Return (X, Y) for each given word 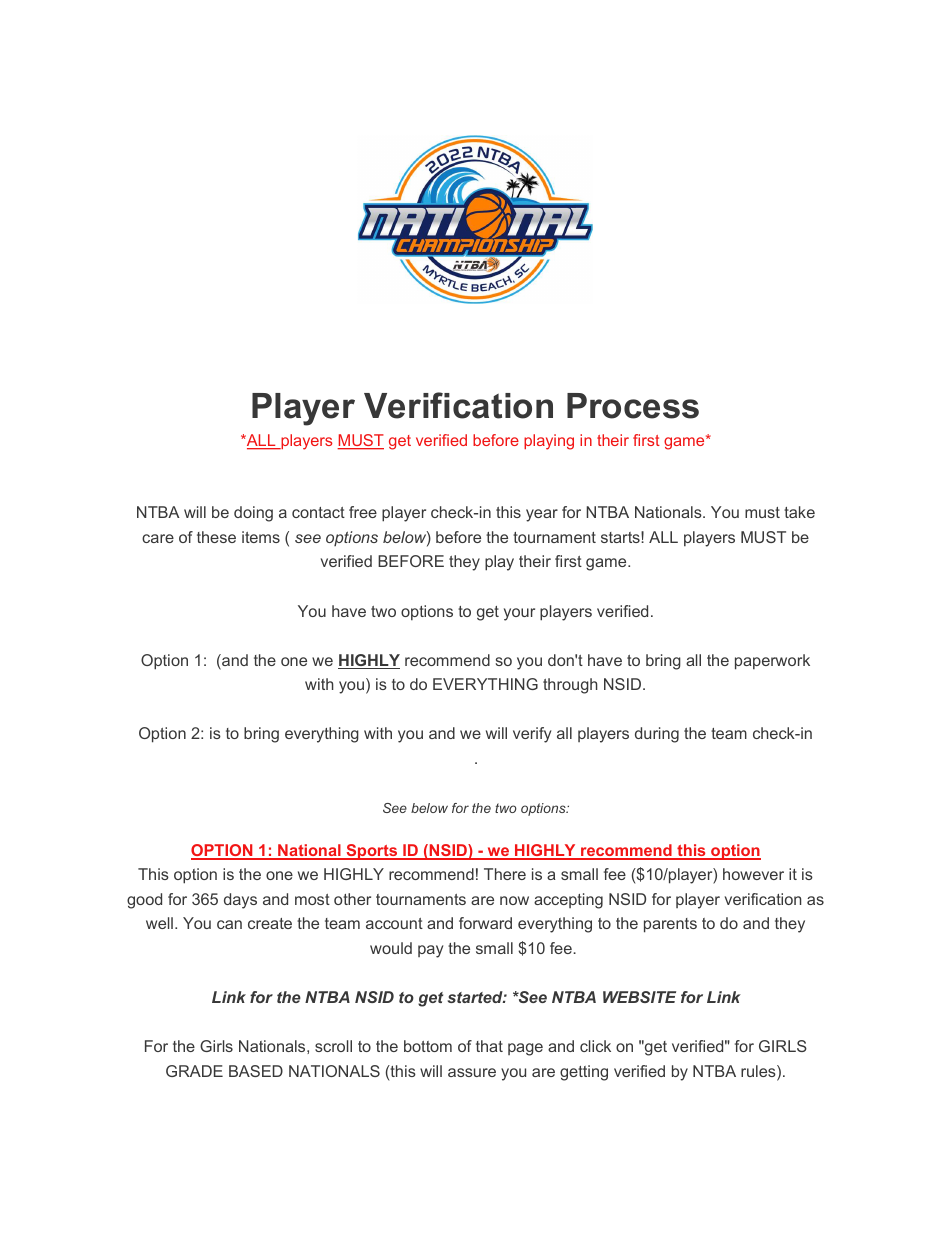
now (514, 900)
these (216, 537)
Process (633, 406)
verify (532, 735)
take (799, 512)
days (240, 901)
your (519, 614)
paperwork (772, 662)
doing (253, 514)
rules (759, 1072)
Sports (372, 852)
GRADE (194, 1071)
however (753, 874)
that (489, 1046)
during (657, 735)
